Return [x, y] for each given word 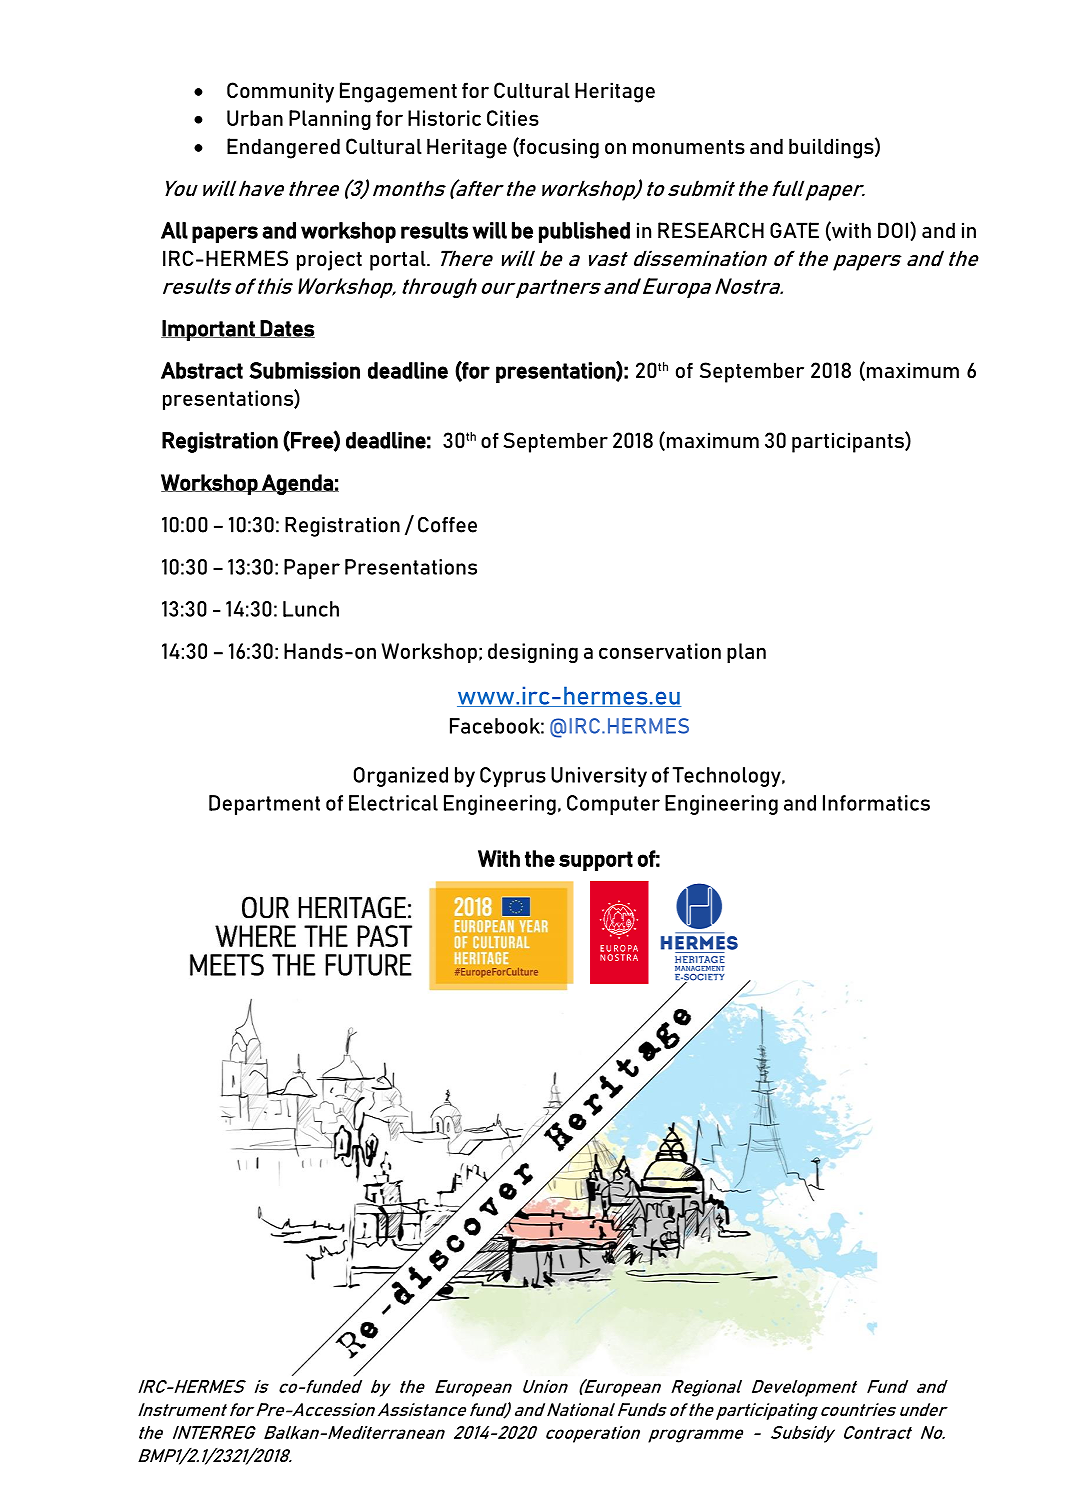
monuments [689, 147]
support [596, 861]
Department [264, 805]
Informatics [876, 803]
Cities [513, 118]
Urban [255, 118]
